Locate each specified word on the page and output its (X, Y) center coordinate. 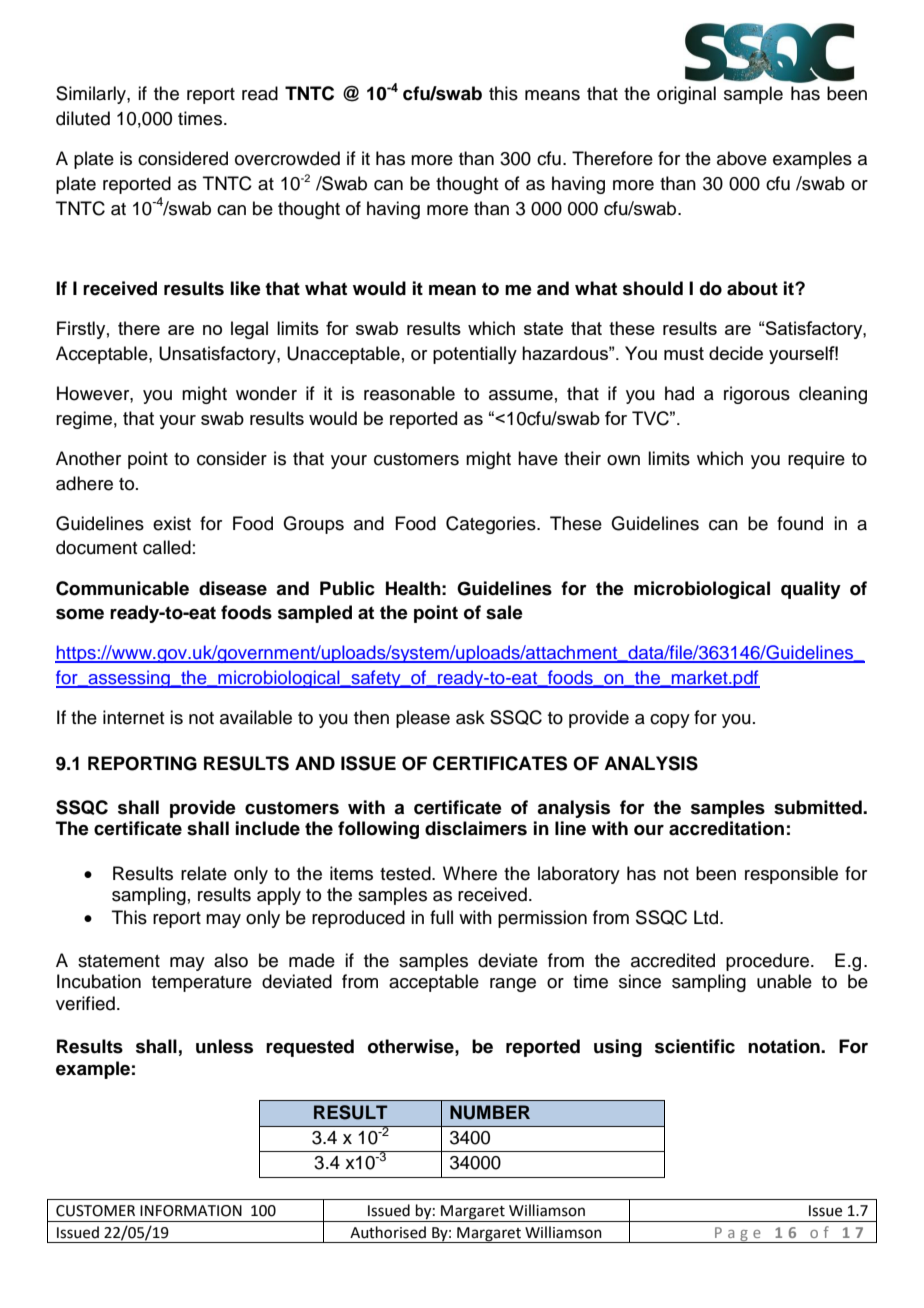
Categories (492, 525)
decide (736, 353)
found (800, 523)
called (167, 547)
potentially (475, 355)
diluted (83, 118)
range (513, 985)
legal (249, 330)
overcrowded (287, 158)
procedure (767, 962)
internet (133, 717)
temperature (202, 984)
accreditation (726, 828)
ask (470, 717)
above (742, 158)
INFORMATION (191, 1211)
